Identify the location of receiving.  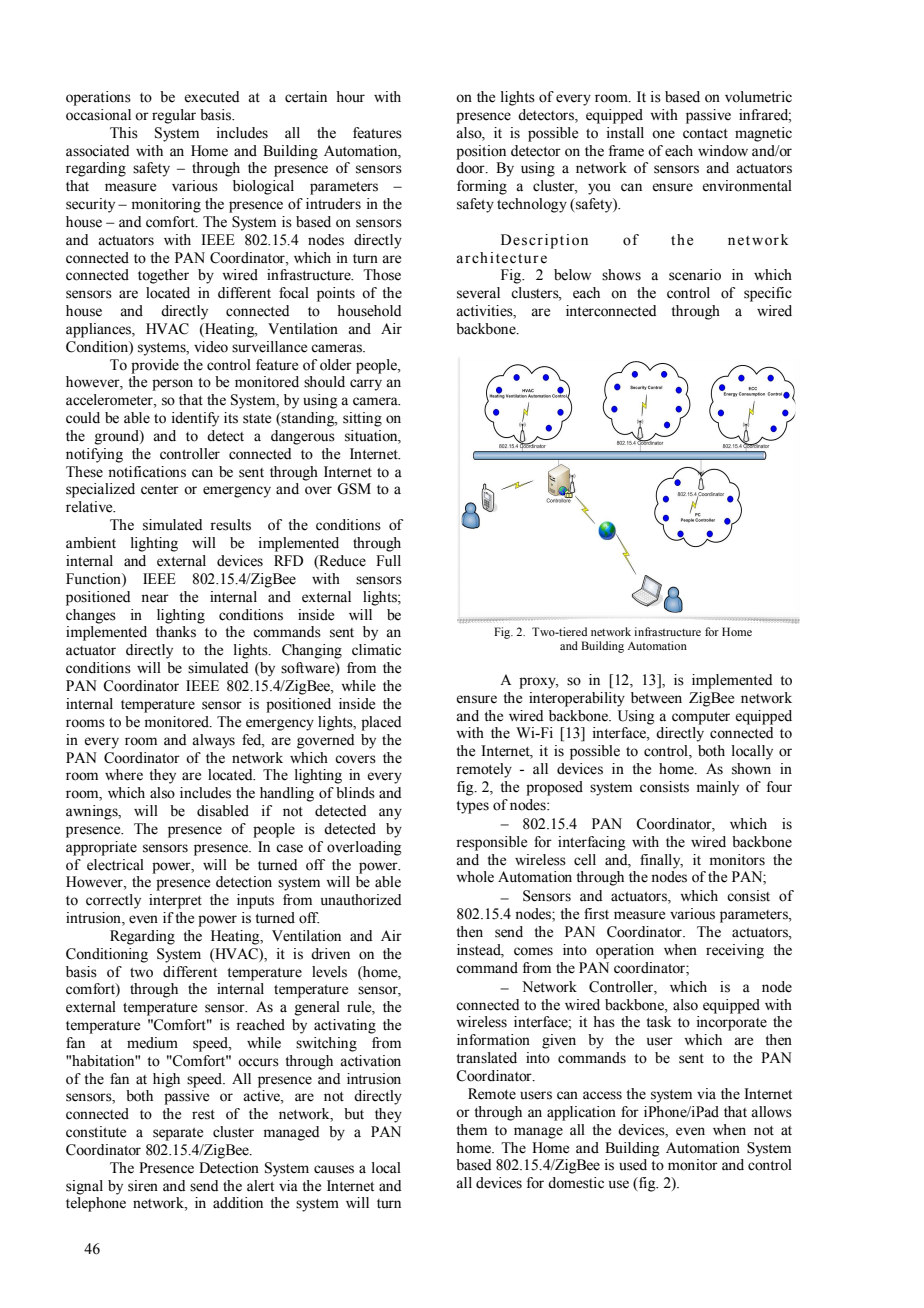
(735, 951).
